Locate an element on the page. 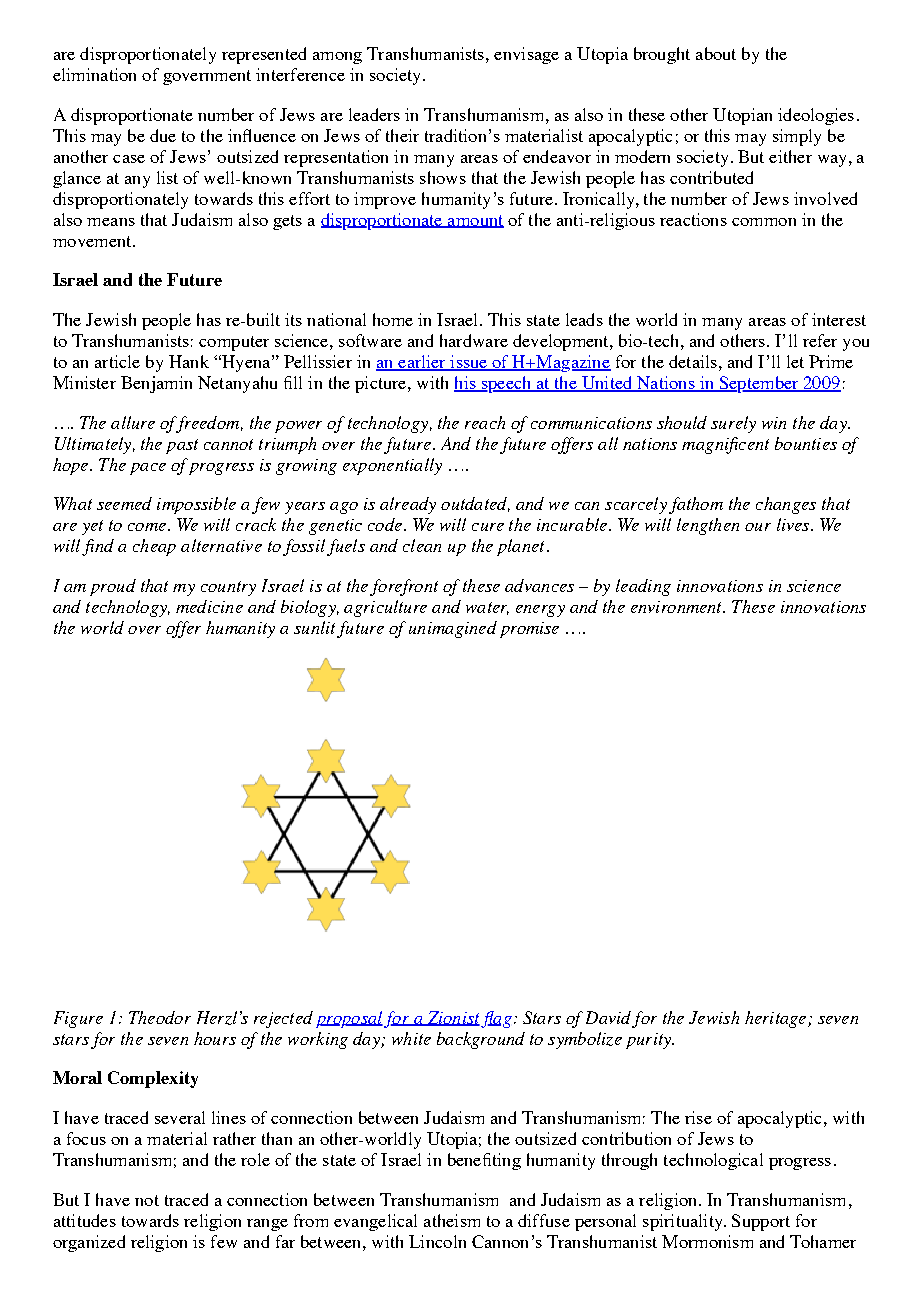 The height and width of the image is (1307, 924). unimagined is located at coordinates (453, 629).
